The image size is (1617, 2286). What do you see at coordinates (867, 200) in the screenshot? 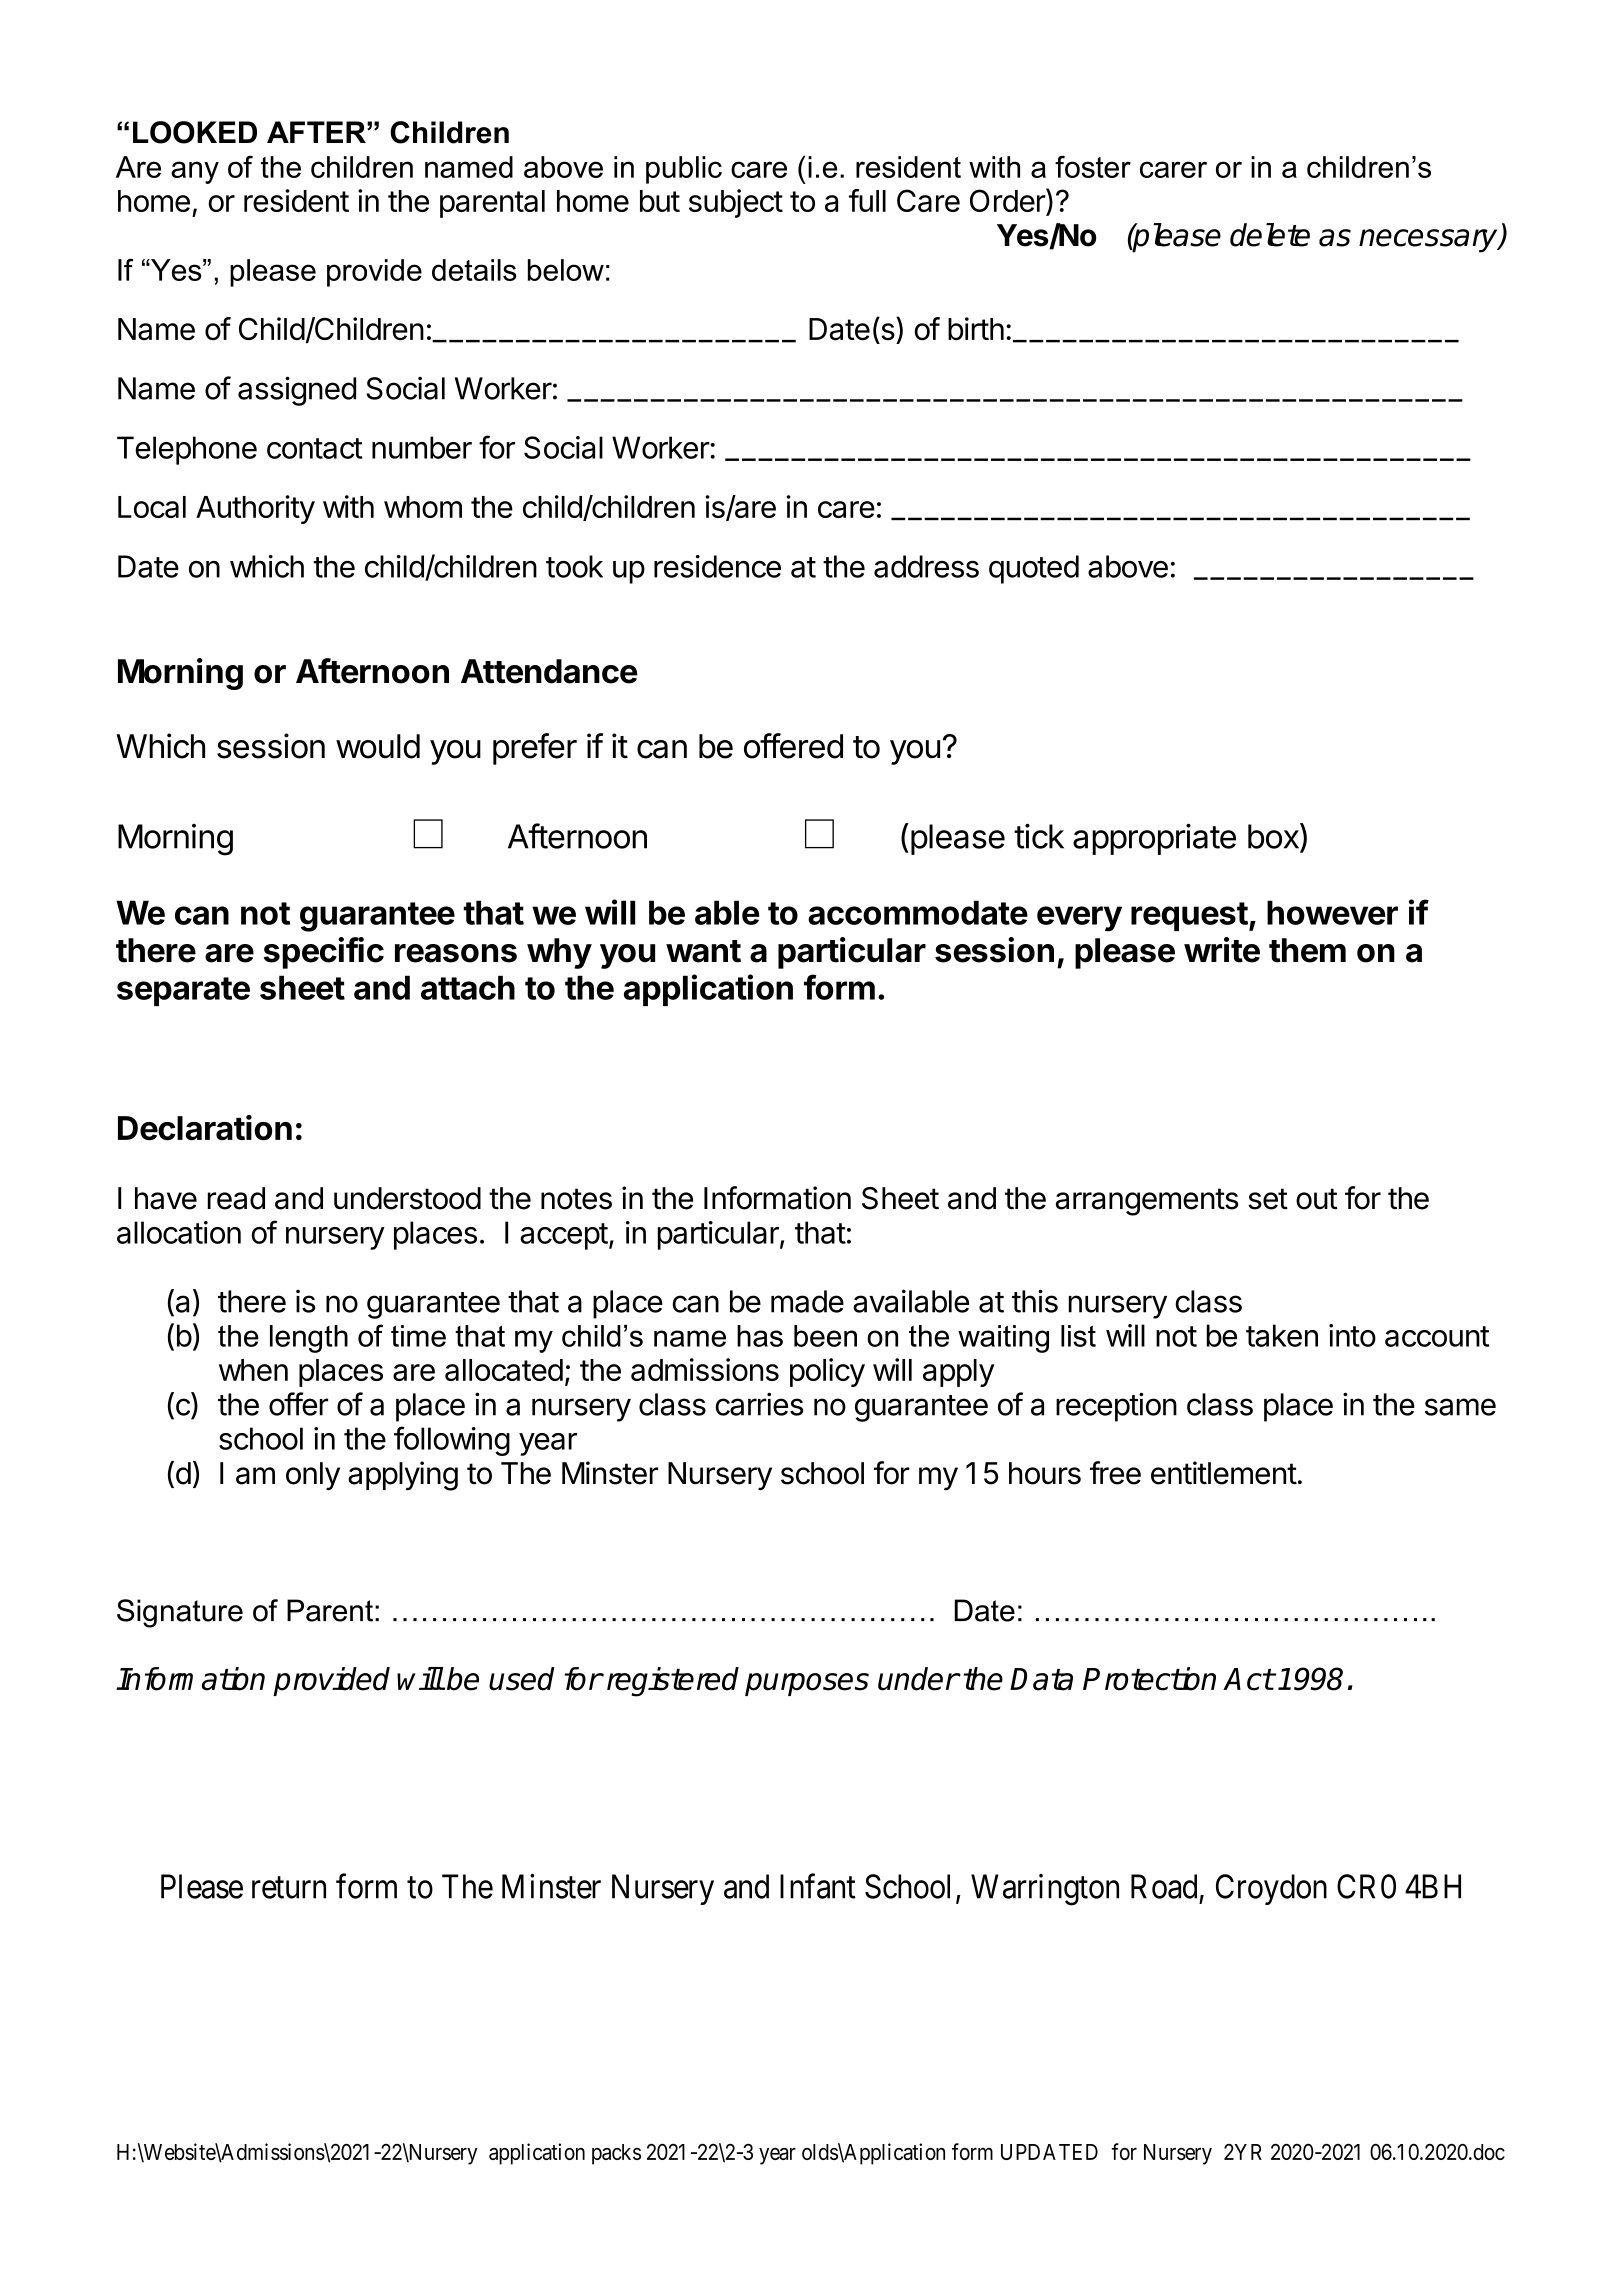
I see `full` at bounding box center [867, 200].
